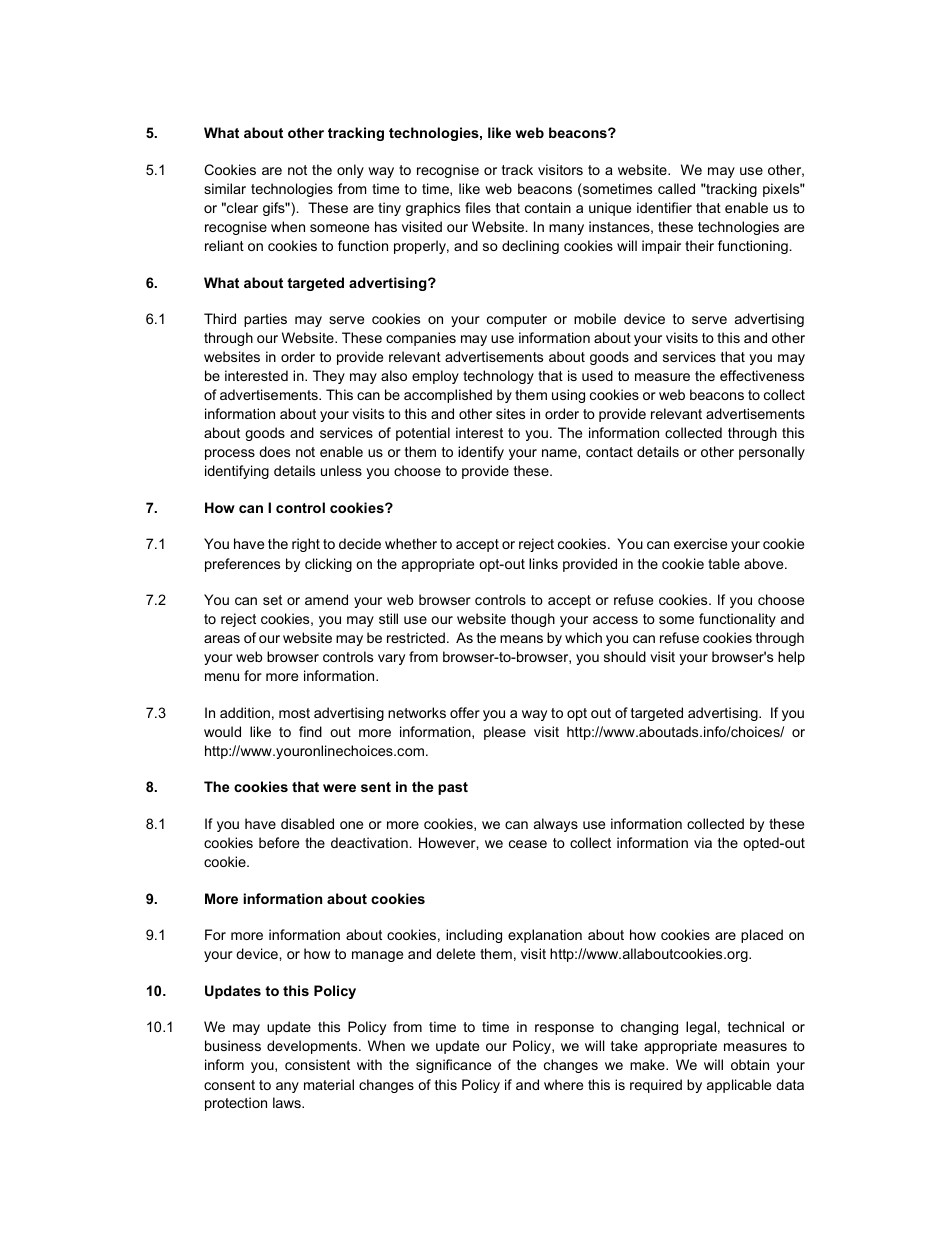  Describe the element at coordinates (225, 188) in the screenshot. I see `similar` at that location.
